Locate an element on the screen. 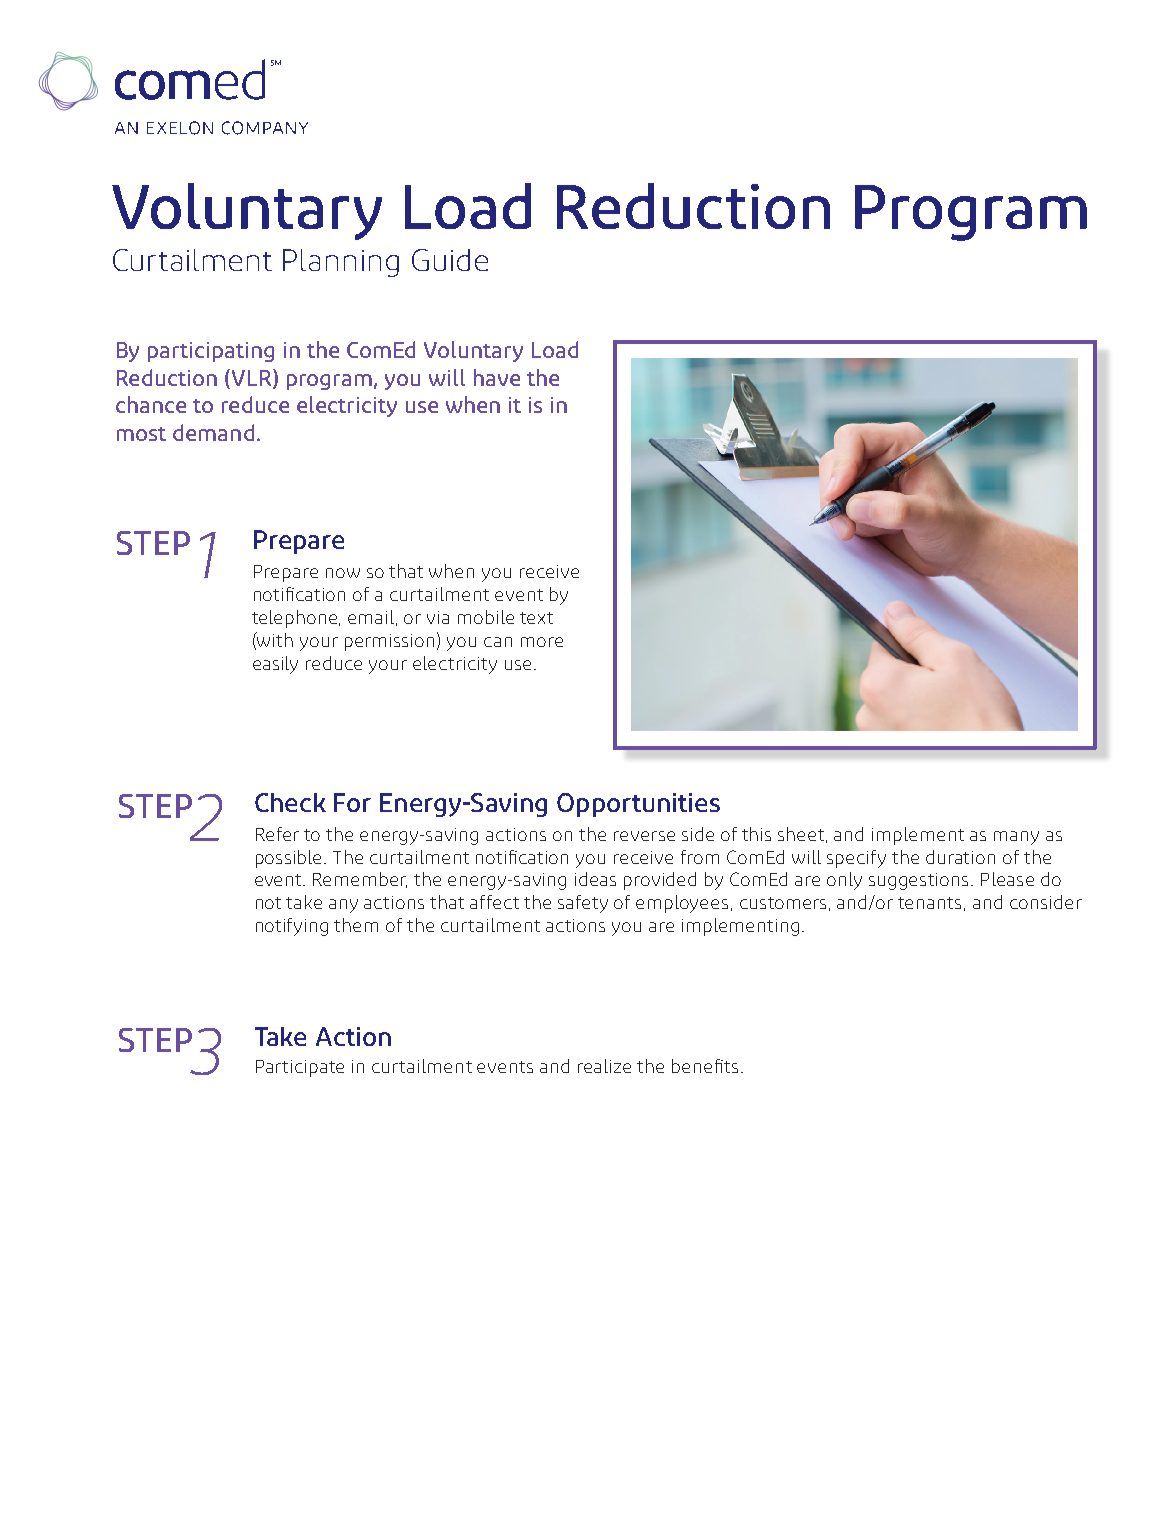 Image resolution: width=1169 pixels, height=1513 pixels. text is located at coordinates (536, 618).
